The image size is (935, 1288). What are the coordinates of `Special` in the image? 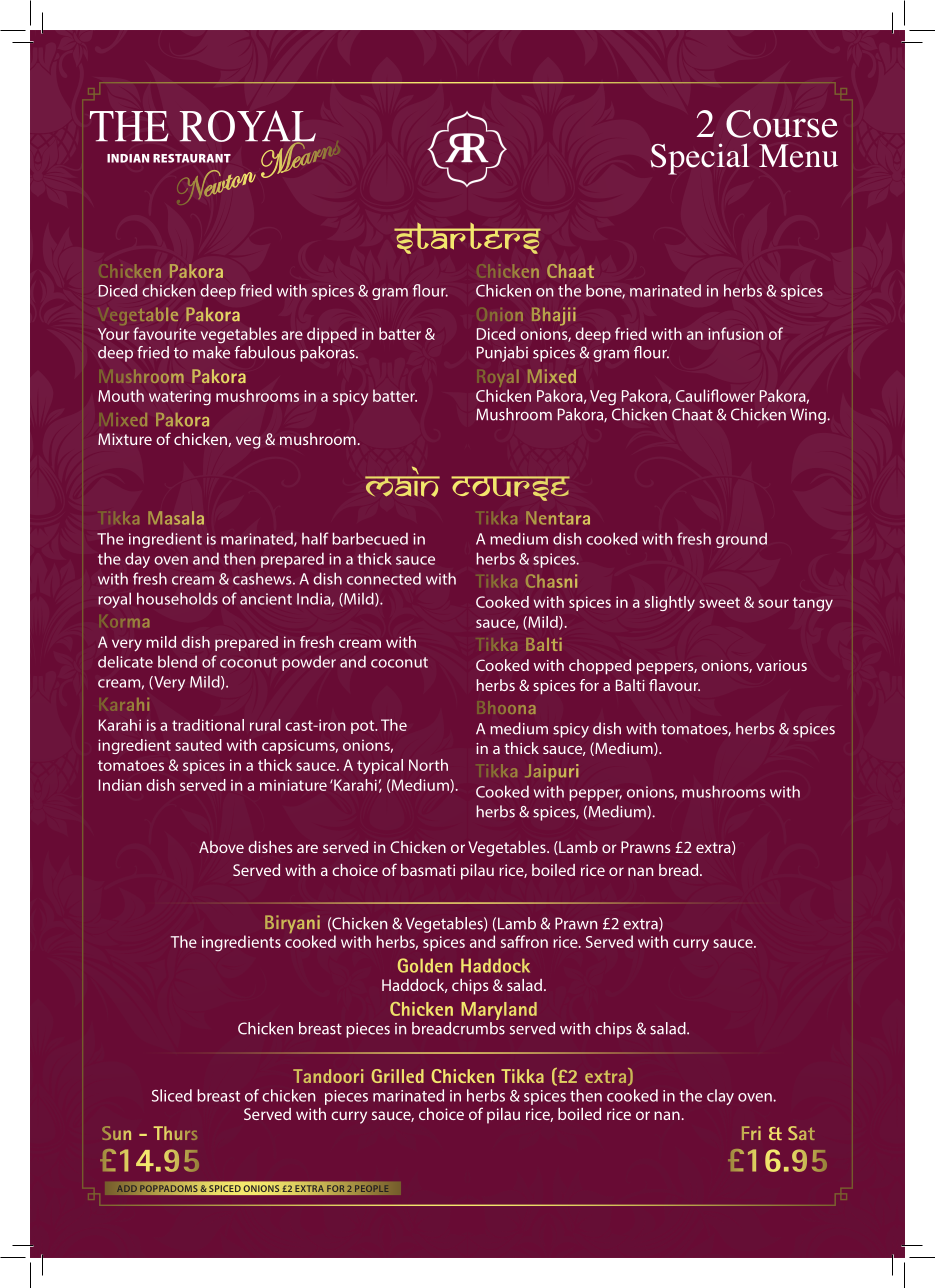 It's located at (700, 159).
